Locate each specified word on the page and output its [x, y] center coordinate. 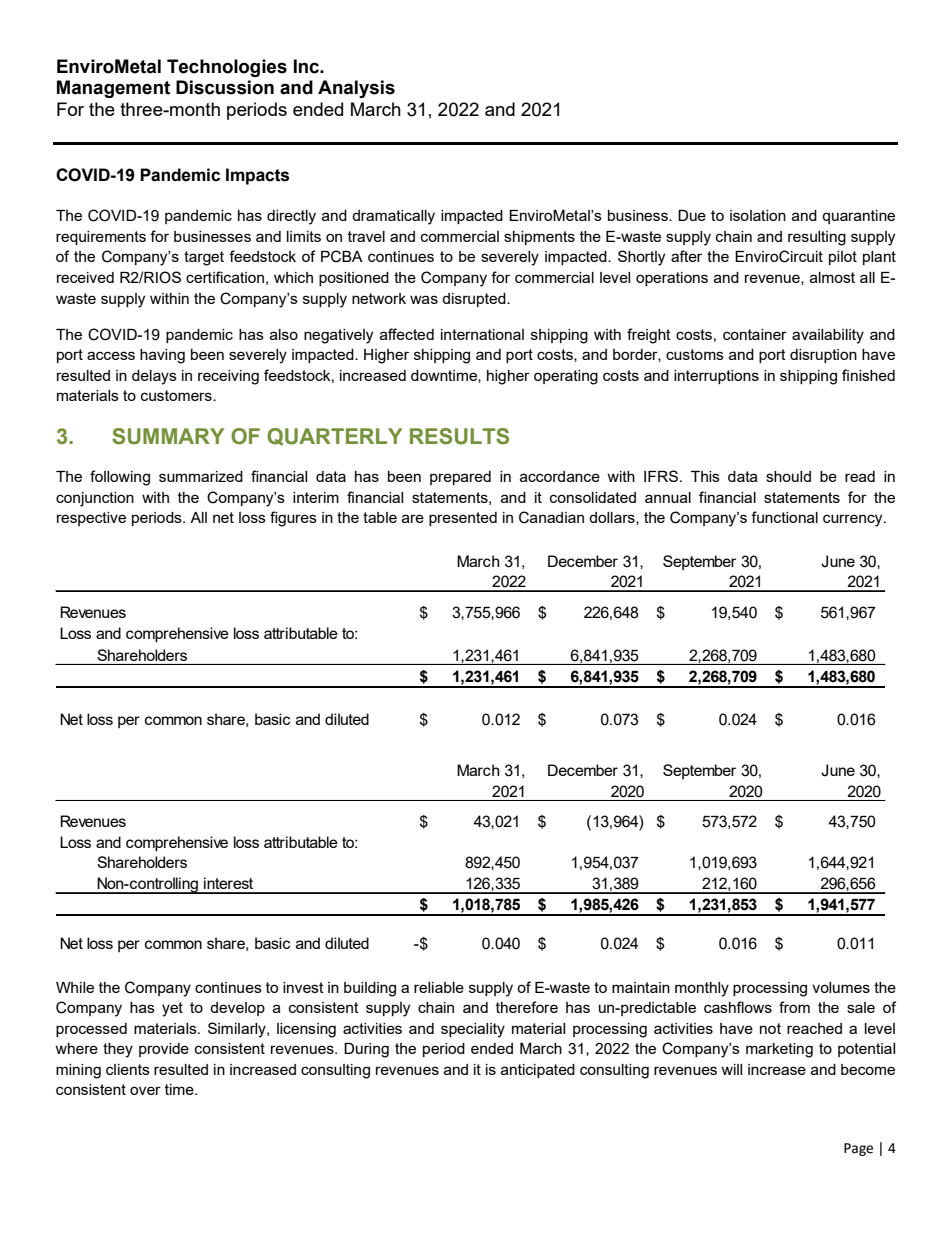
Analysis [356, 89]
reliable [439, 987]
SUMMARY [168, 436]
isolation [758, 215]
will [731, 1069]
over [145, 1090]
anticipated [538, 1071]
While [75, 987]
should [788, 476]
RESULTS [459, 436]
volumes [841, 987]
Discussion [225, 87]
